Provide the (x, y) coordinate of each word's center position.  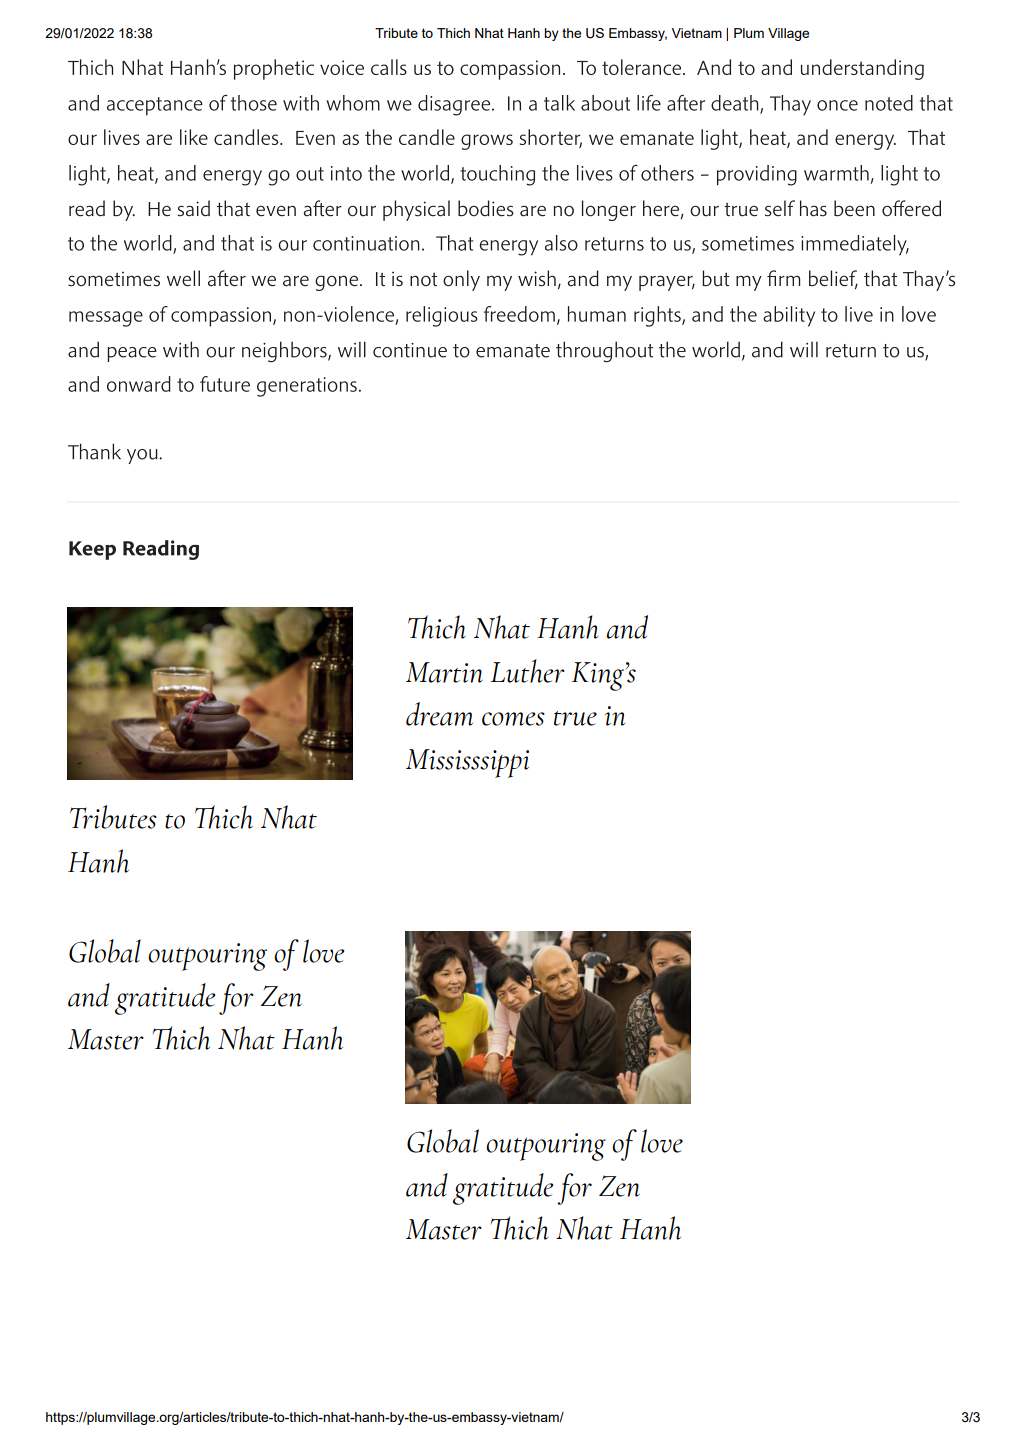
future (225, 384)
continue (410, 350)
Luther (527, 671)
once (837, 105)
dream (439, 714)
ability (789, 316)
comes (513, 719)
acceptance (155, 106)
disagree (455, 105)
